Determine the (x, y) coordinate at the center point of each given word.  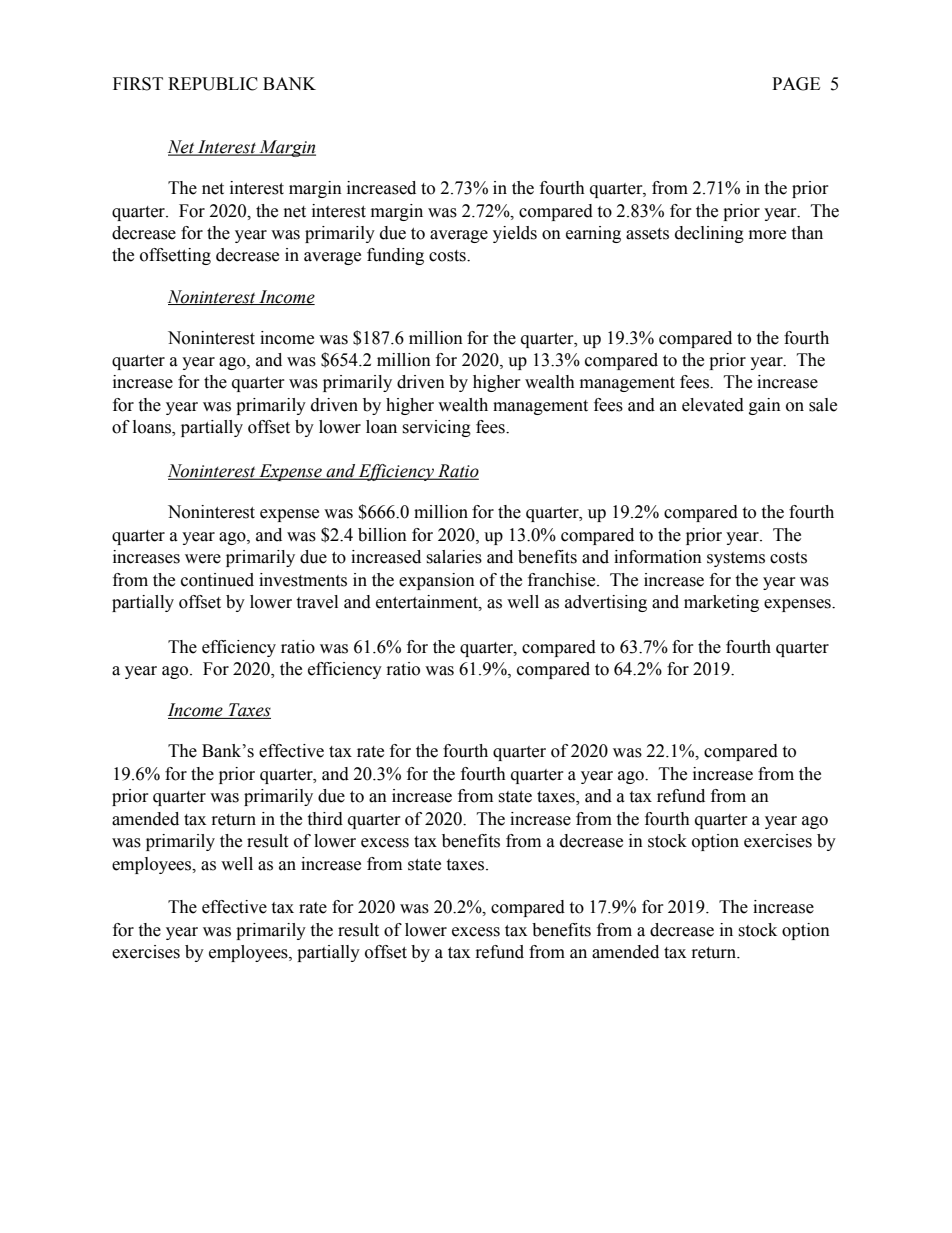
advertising (606, 603)
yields (515, 234)
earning (593, 234)
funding (395, 256)
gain (765, 406)
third (325, 819)
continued (217, 580)
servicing (436, 428)
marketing (721, 603)
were (203, 559)
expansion (437, 581)
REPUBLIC (213, 84)
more (767, 235)
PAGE (796, 84)
